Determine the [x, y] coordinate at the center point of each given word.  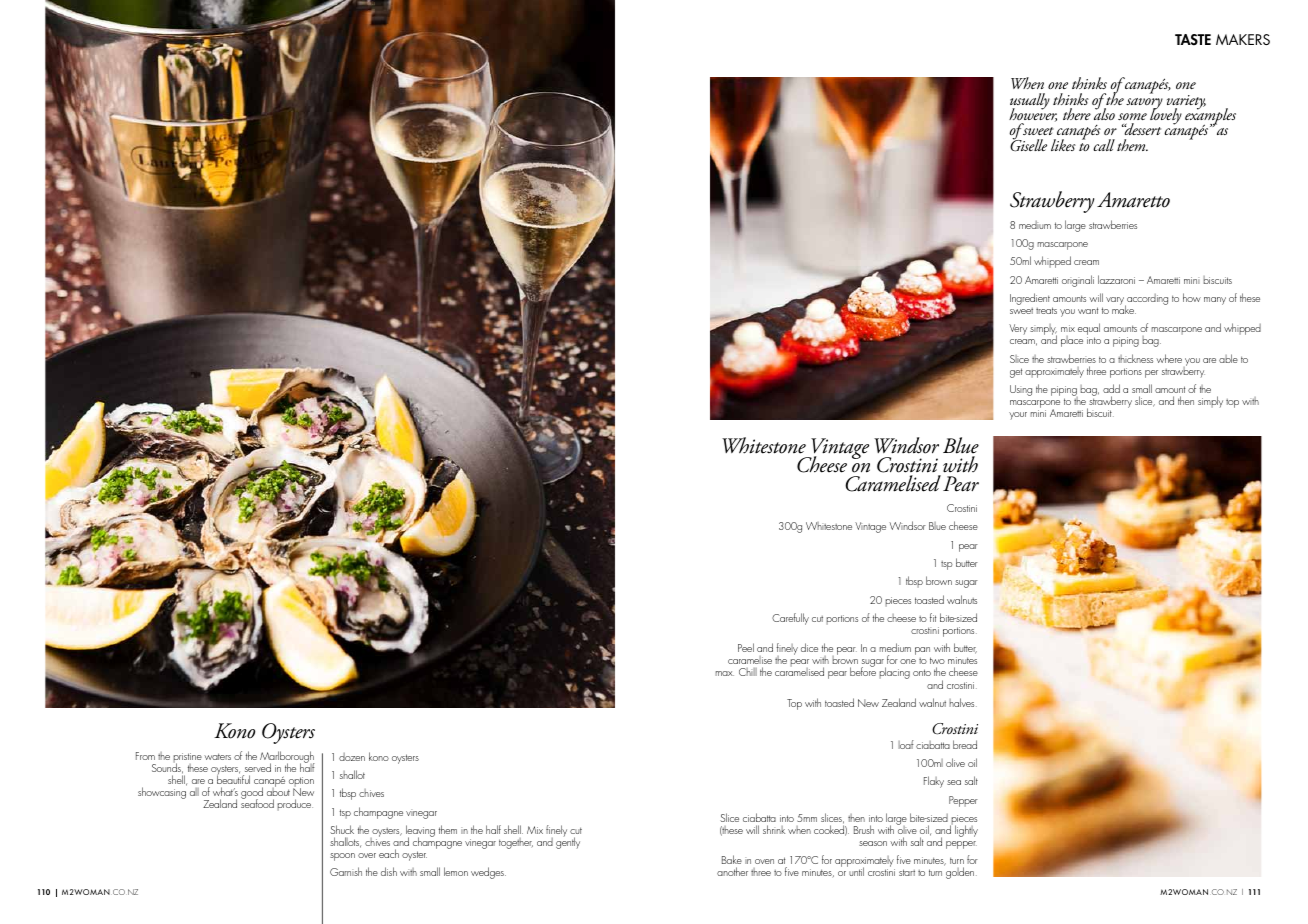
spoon [342, 857]
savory [1144, 105]
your [1018, 416]
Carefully [790, 619]
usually [1030, 102]
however [1033, 114]
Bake [732, 859]
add [1111, 388]
